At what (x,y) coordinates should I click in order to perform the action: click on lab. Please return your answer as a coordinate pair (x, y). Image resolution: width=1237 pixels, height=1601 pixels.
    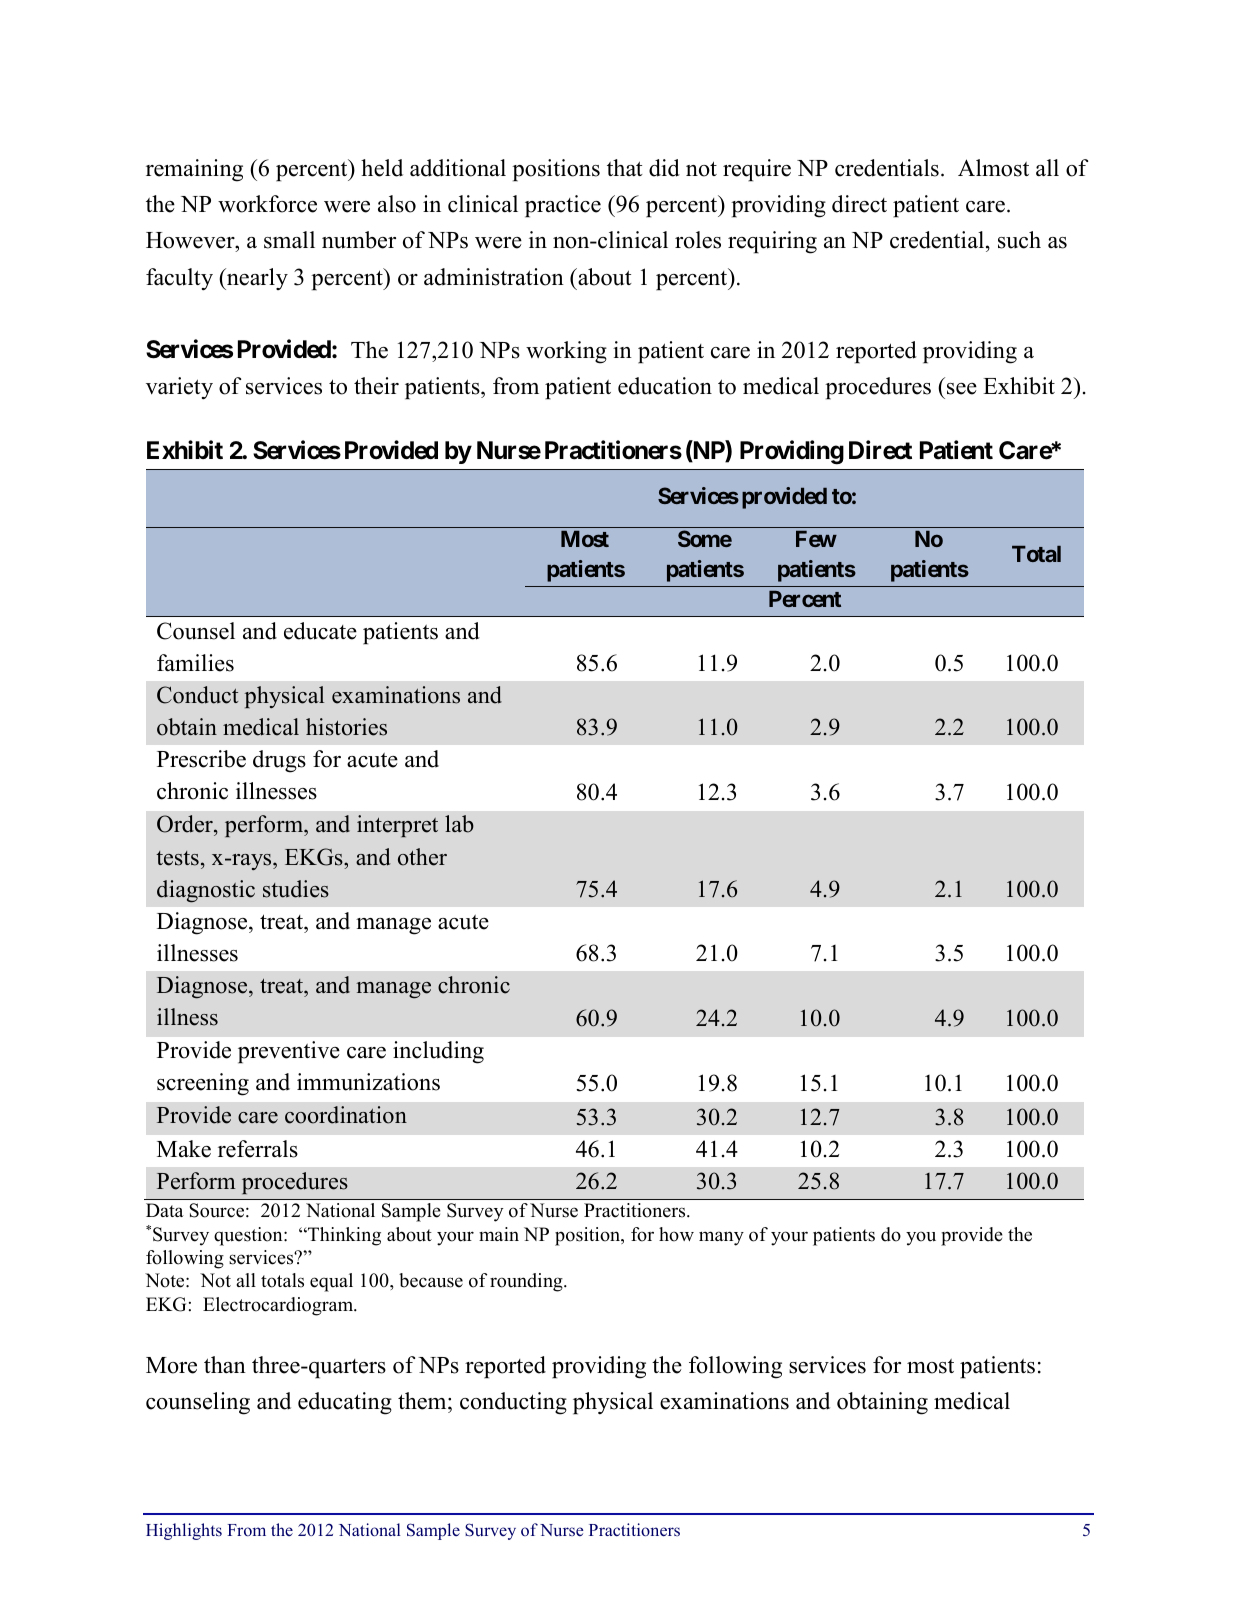
    Looking at the image, I should click on (459, 824).
